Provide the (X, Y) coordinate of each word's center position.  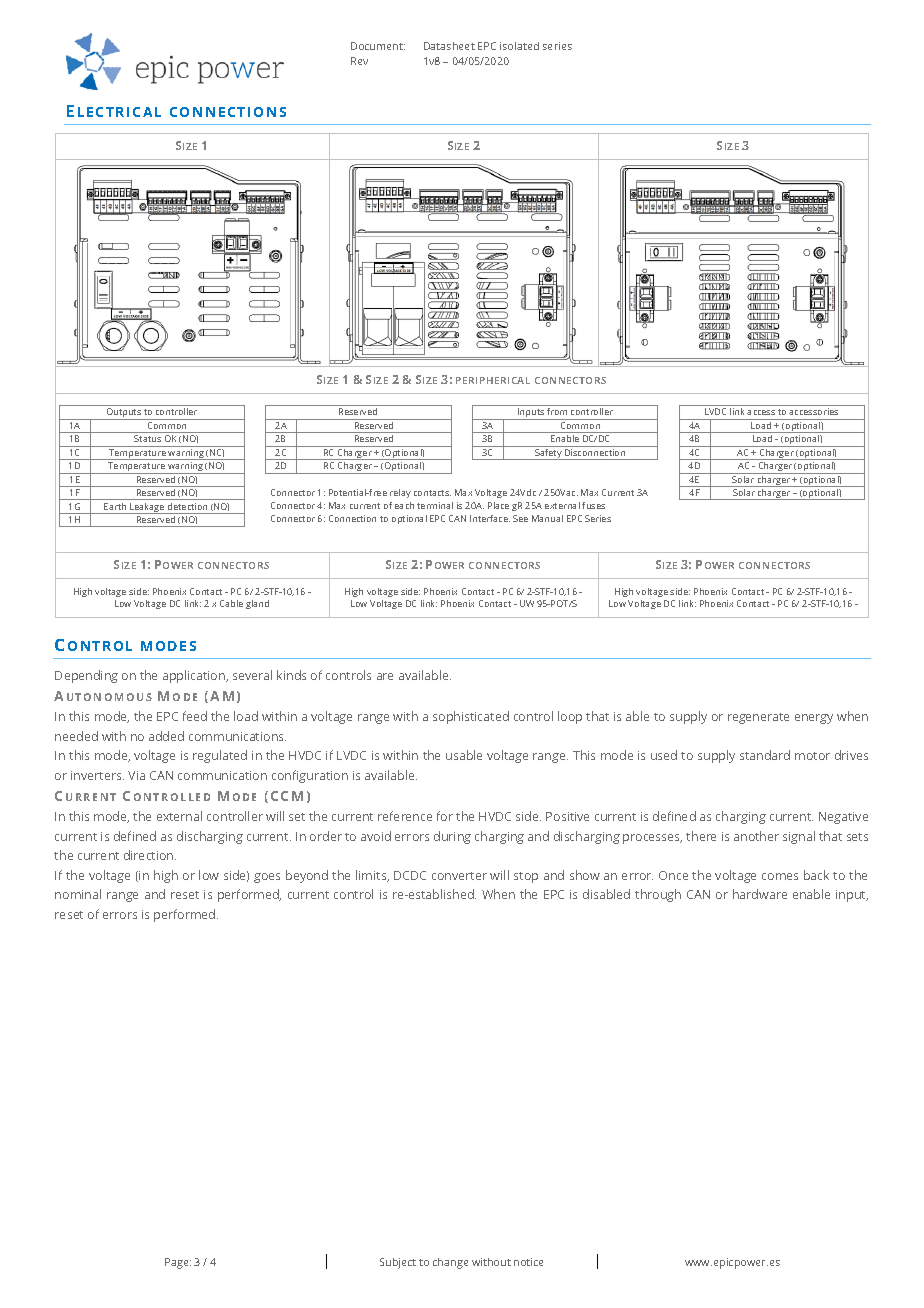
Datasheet (449, 46)
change (450, 1263)
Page (178, 1263)
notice (528, 1262)
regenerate (758, 718)
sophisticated (471, 717)
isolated (519, 46)
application (195, 676)
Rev (359, 61)
